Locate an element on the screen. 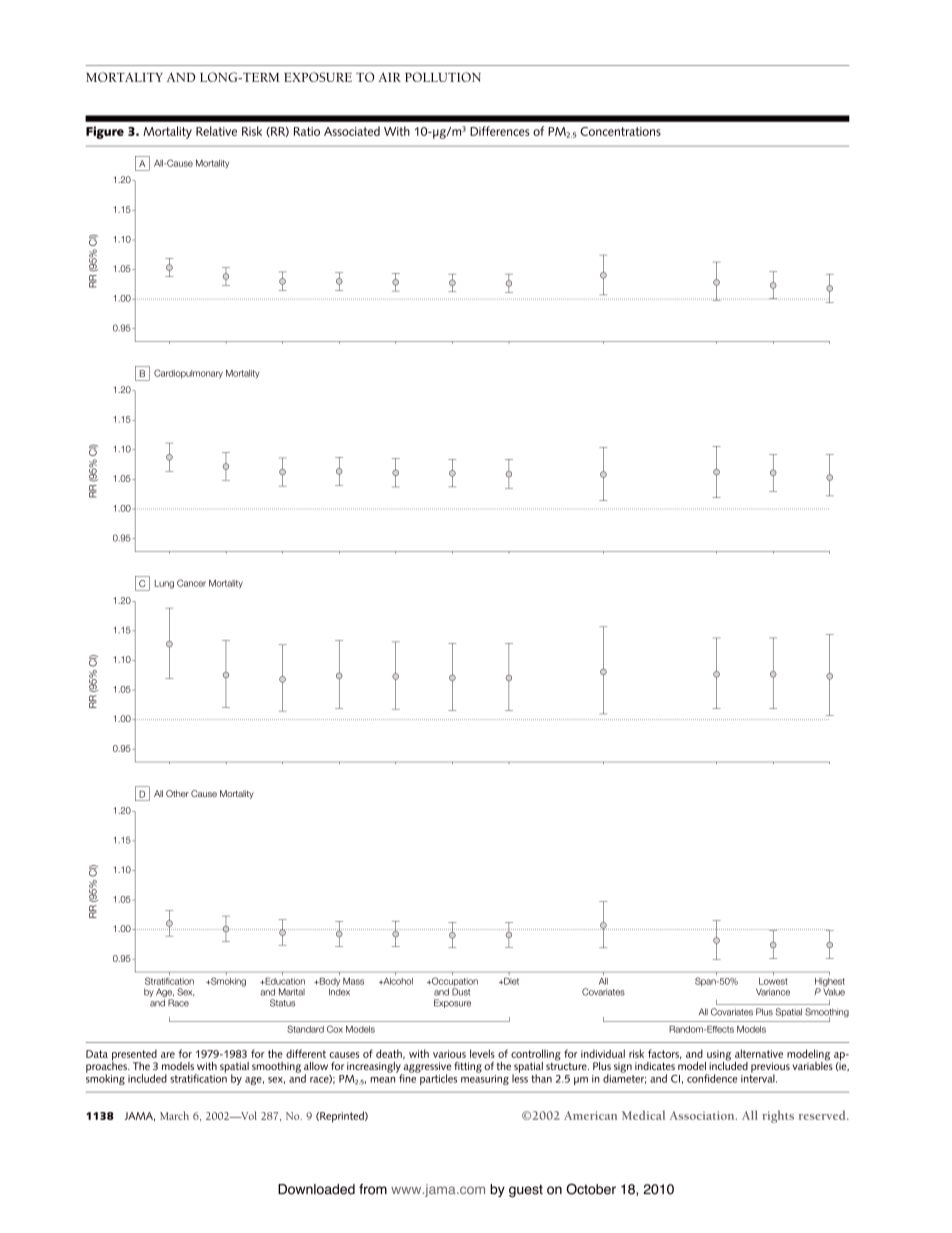  Other is located at coordinates (177, 793).
